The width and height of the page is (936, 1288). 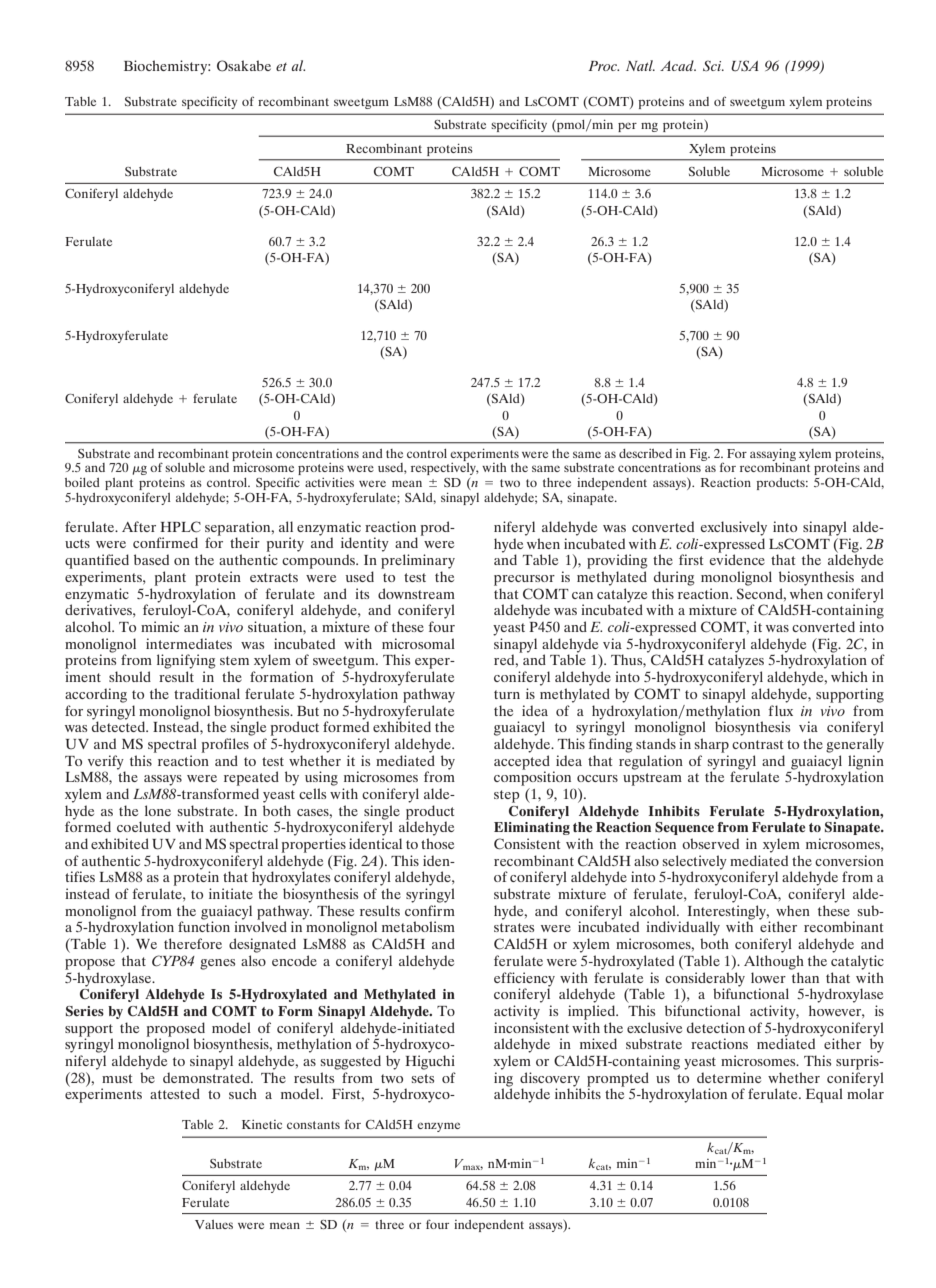 What do you see at coordinates (774, 962) in the page?
I see `Although` at bounding box center [774, 962].
